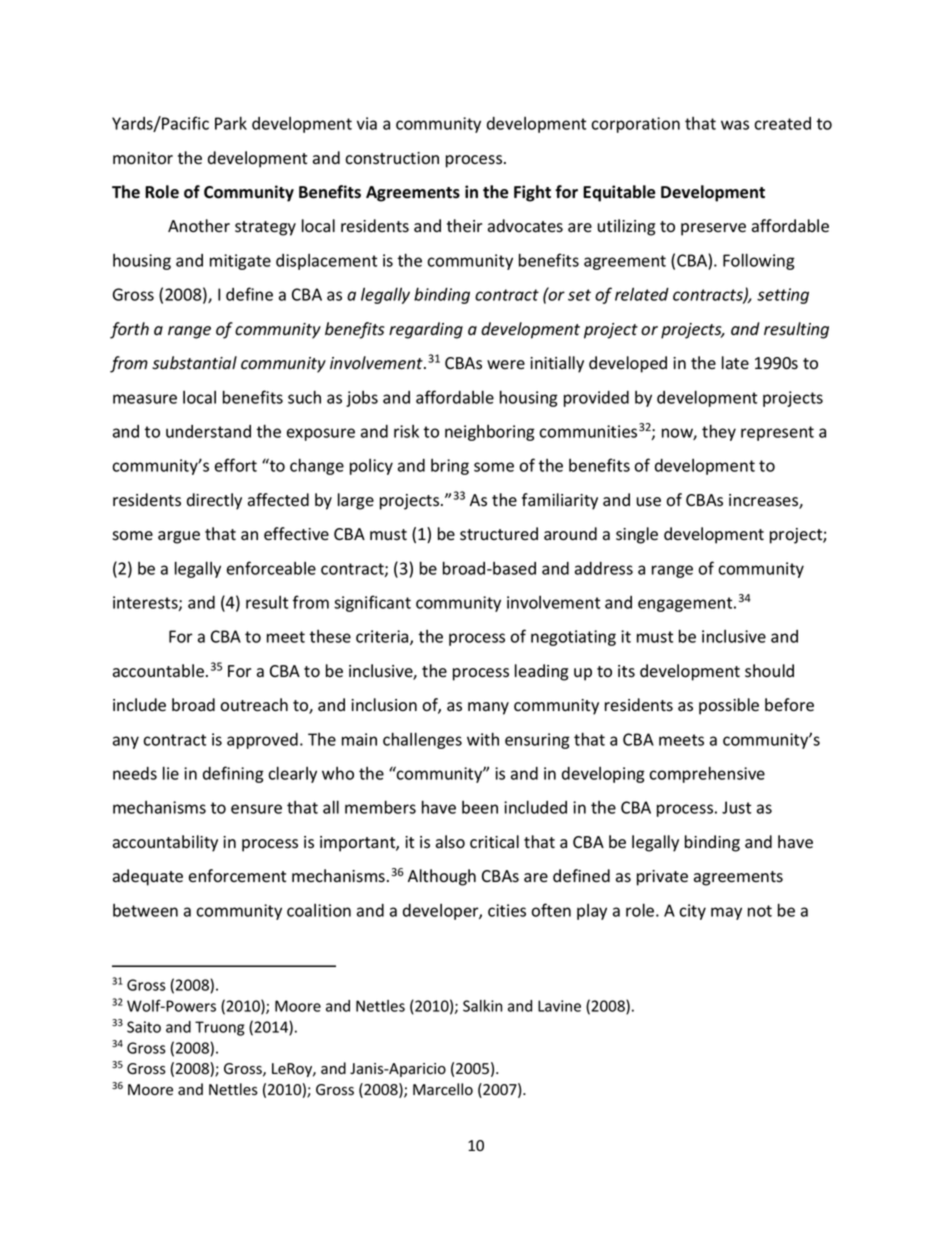 The width and height of the page is (952, 1233). What do you see at coordinates (144, 1027) in the page?
I see `Saito` at bounding box center [144, 1027].
